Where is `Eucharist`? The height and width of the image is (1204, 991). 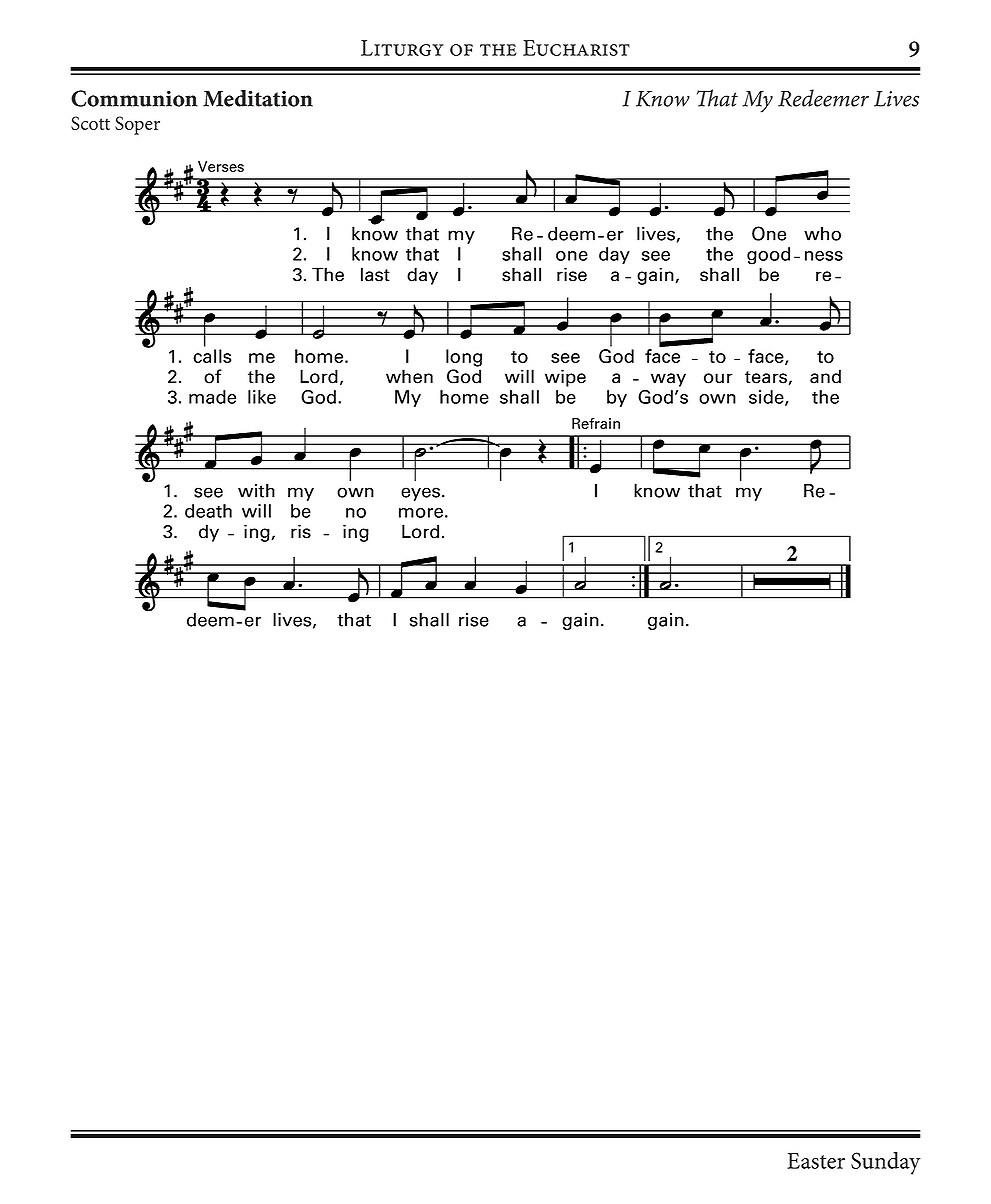
Eucharist is located at coordinates (576, 48).
